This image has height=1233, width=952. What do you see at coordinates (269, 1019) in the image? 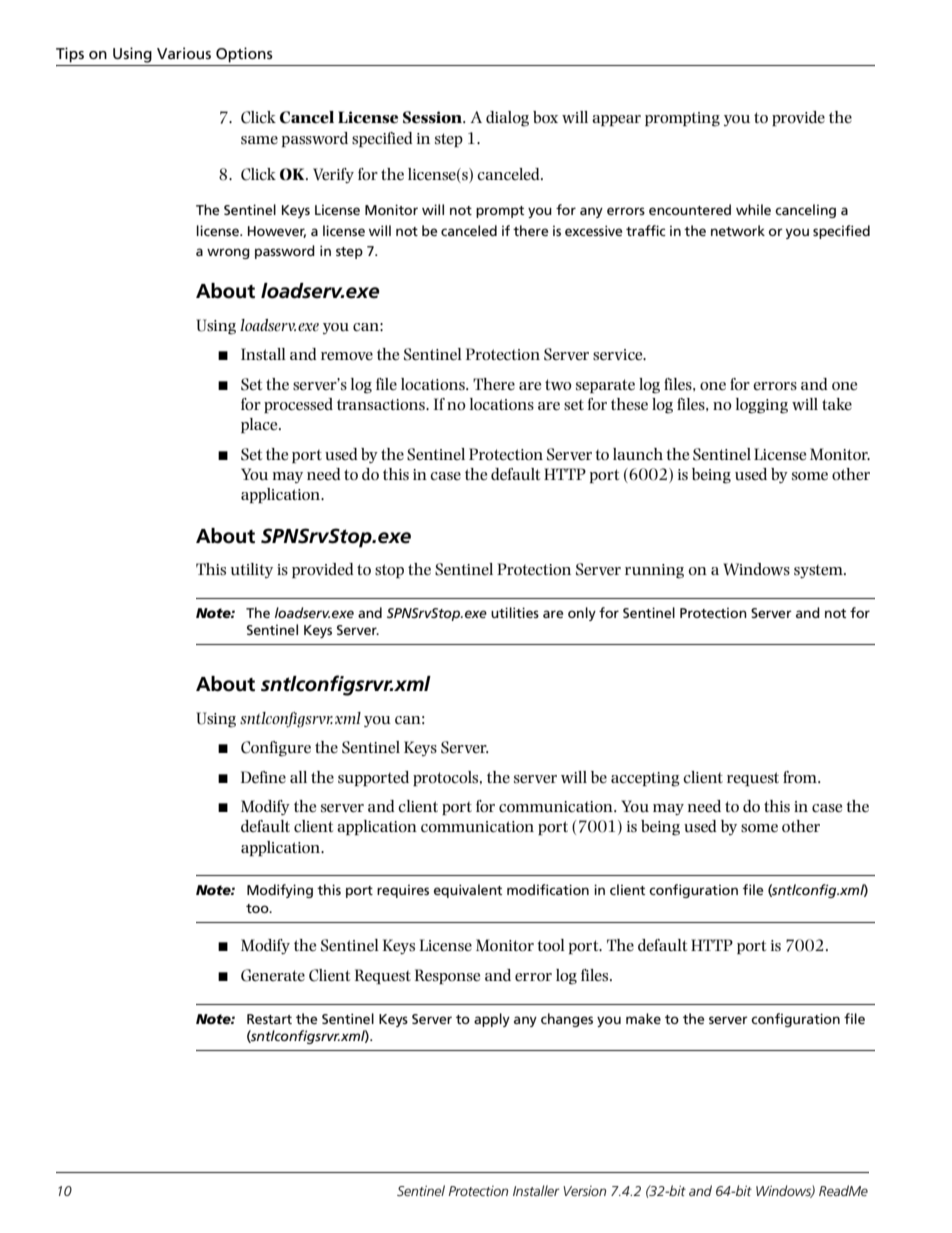
I see `Restart` at bounding box center [269, 1019].
